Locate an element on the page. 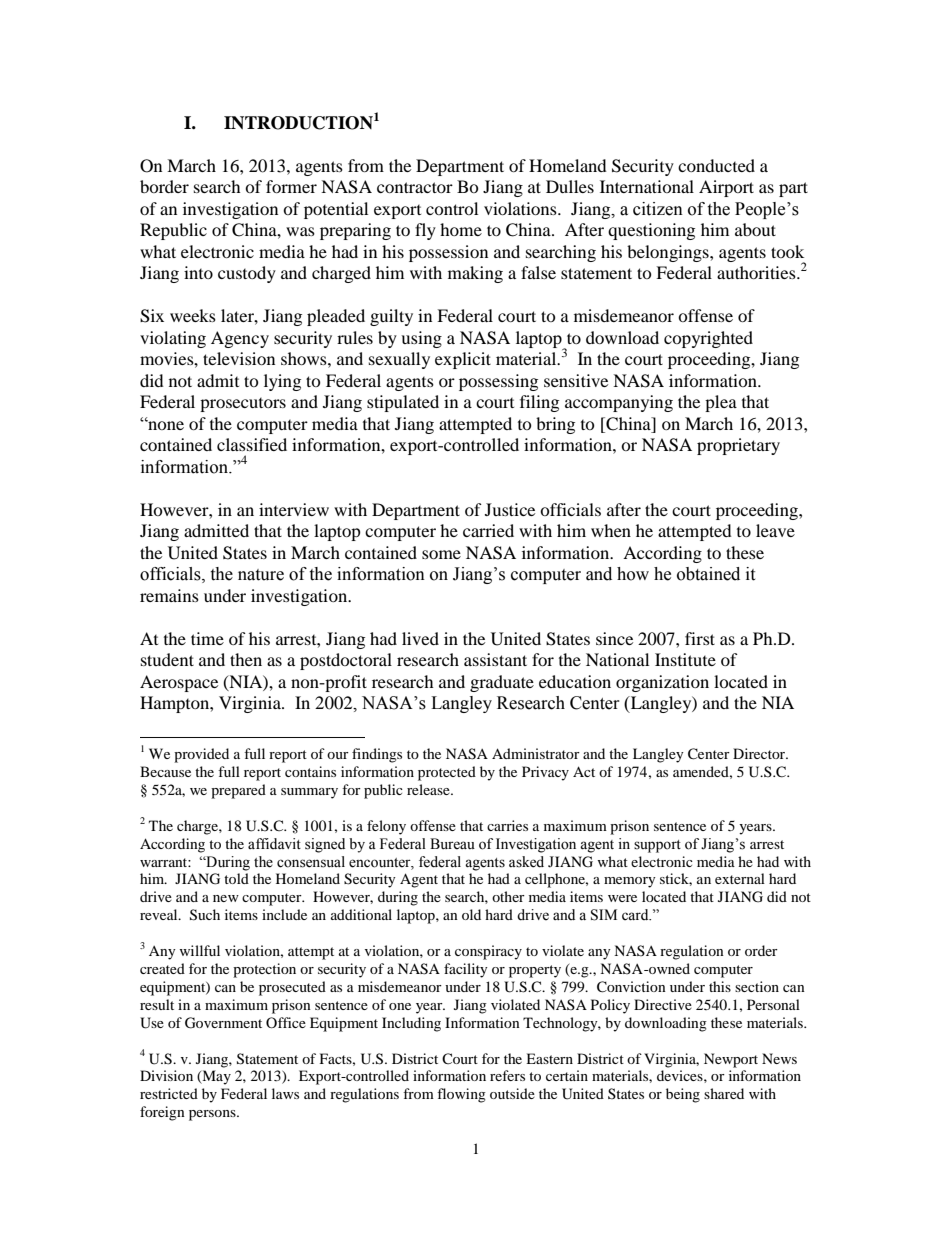 Image resolution: width=952 pixels, height=1233 pixels. Airport is located at coordinates (726, 188).
